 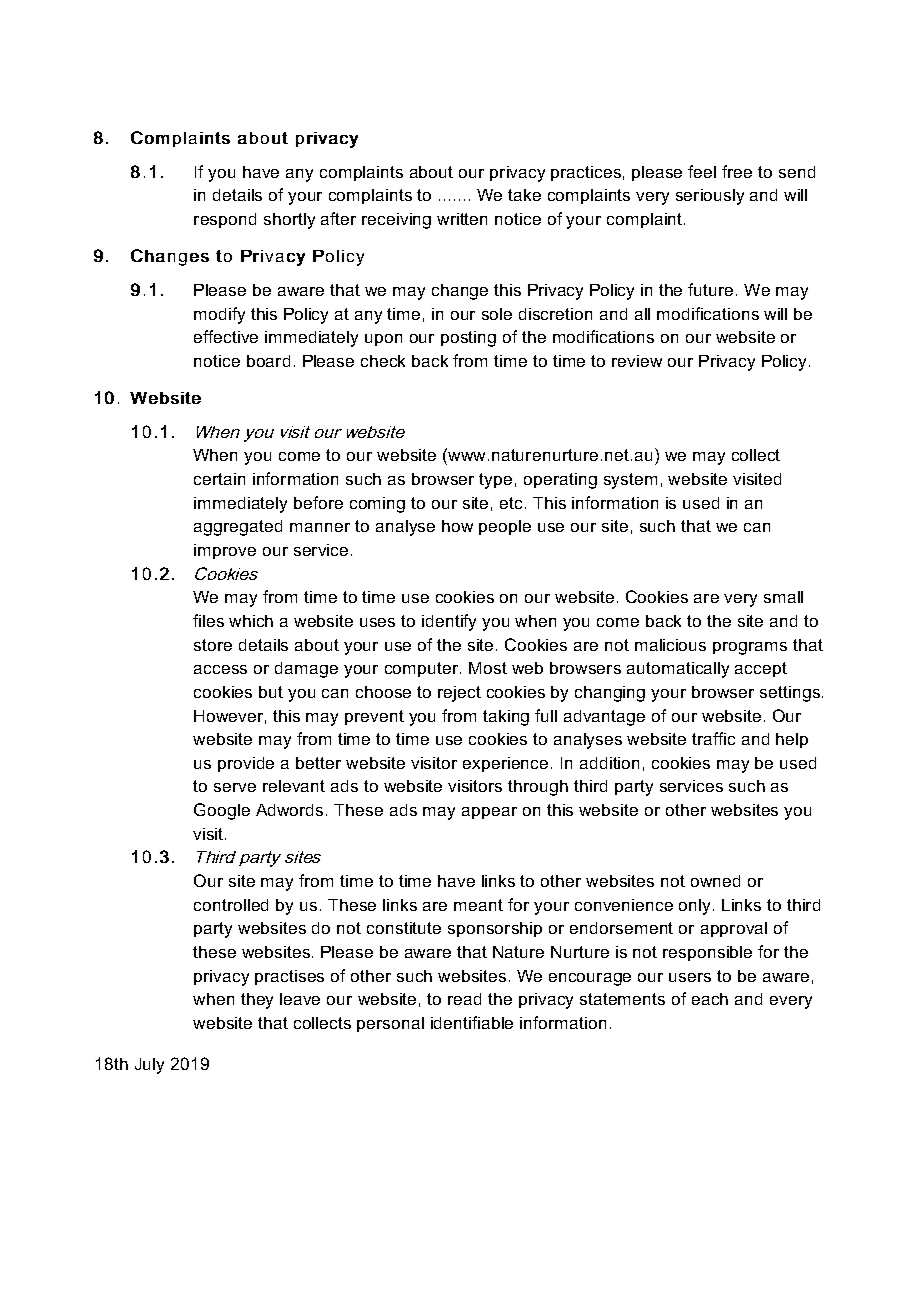 I want to click on type, so click(x=495, y=481).
